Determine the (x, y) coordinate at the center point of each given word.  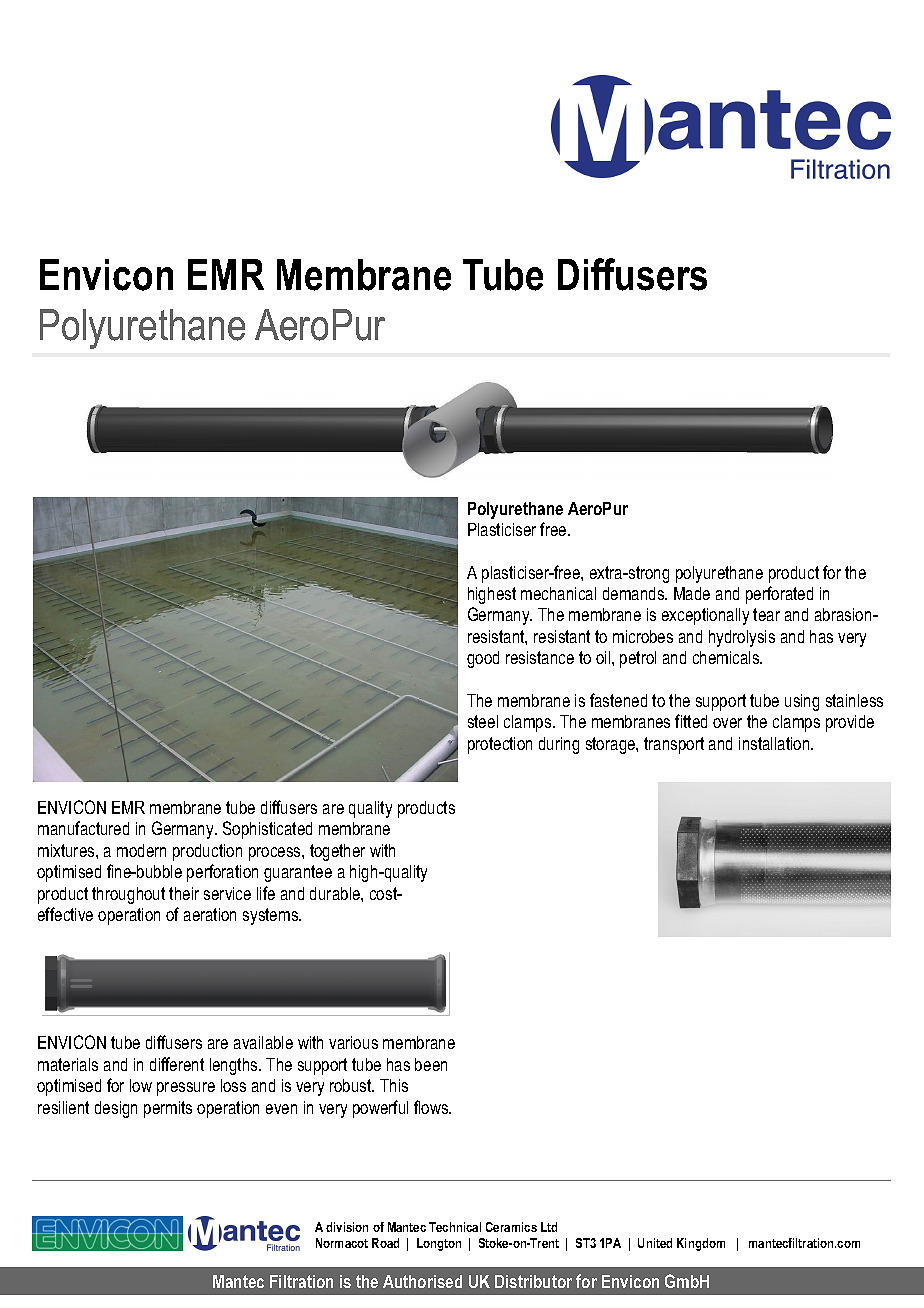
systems (272, 916)
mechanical (558, 593)
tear (766, 614)
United (655, 1243)
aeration (210, 914)
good (483, 659)
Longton (439, 1244)
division (347, 1227)
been (431, 1064)
